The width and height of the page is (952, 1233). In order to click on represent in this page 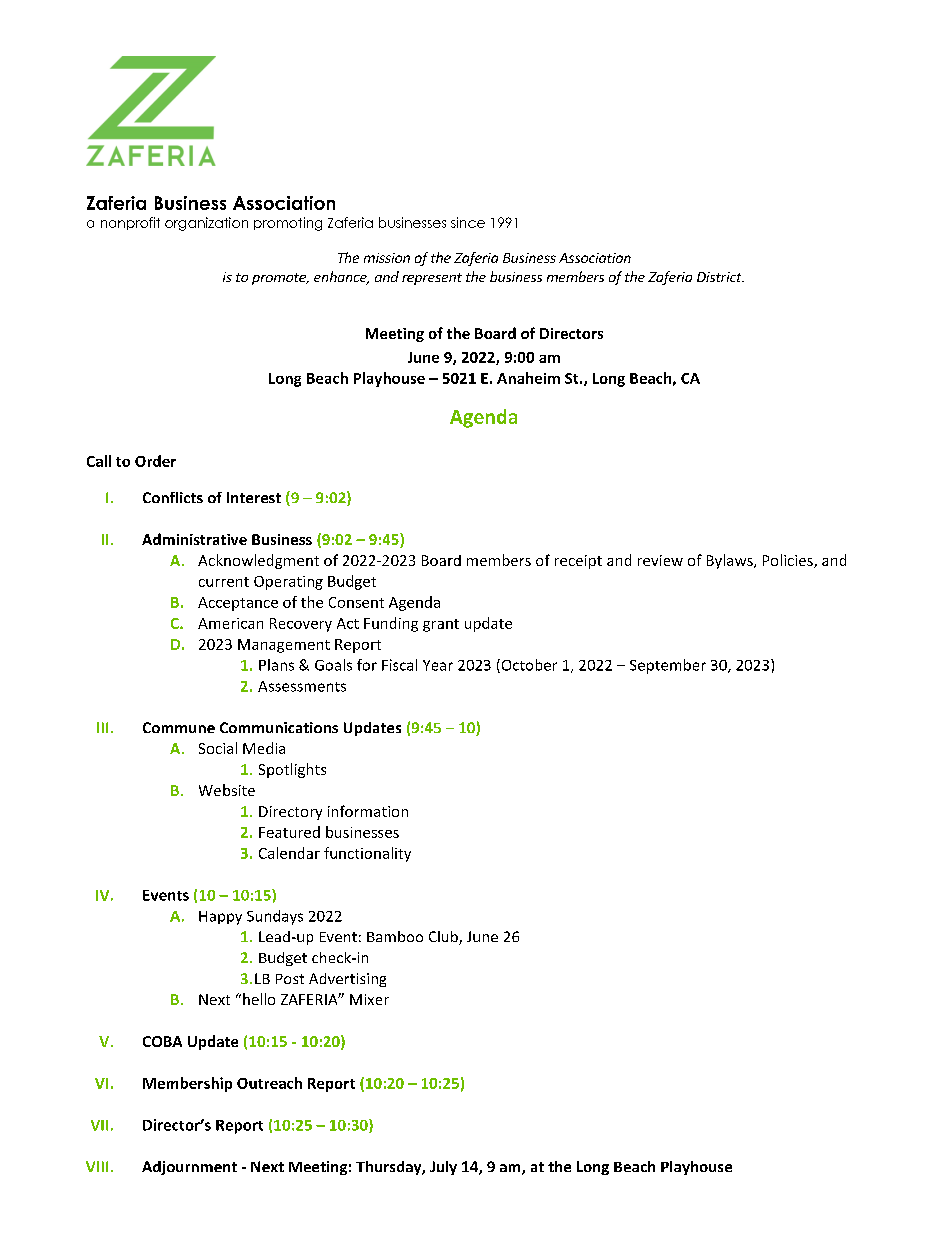, I will do `click(432, 279)`.
